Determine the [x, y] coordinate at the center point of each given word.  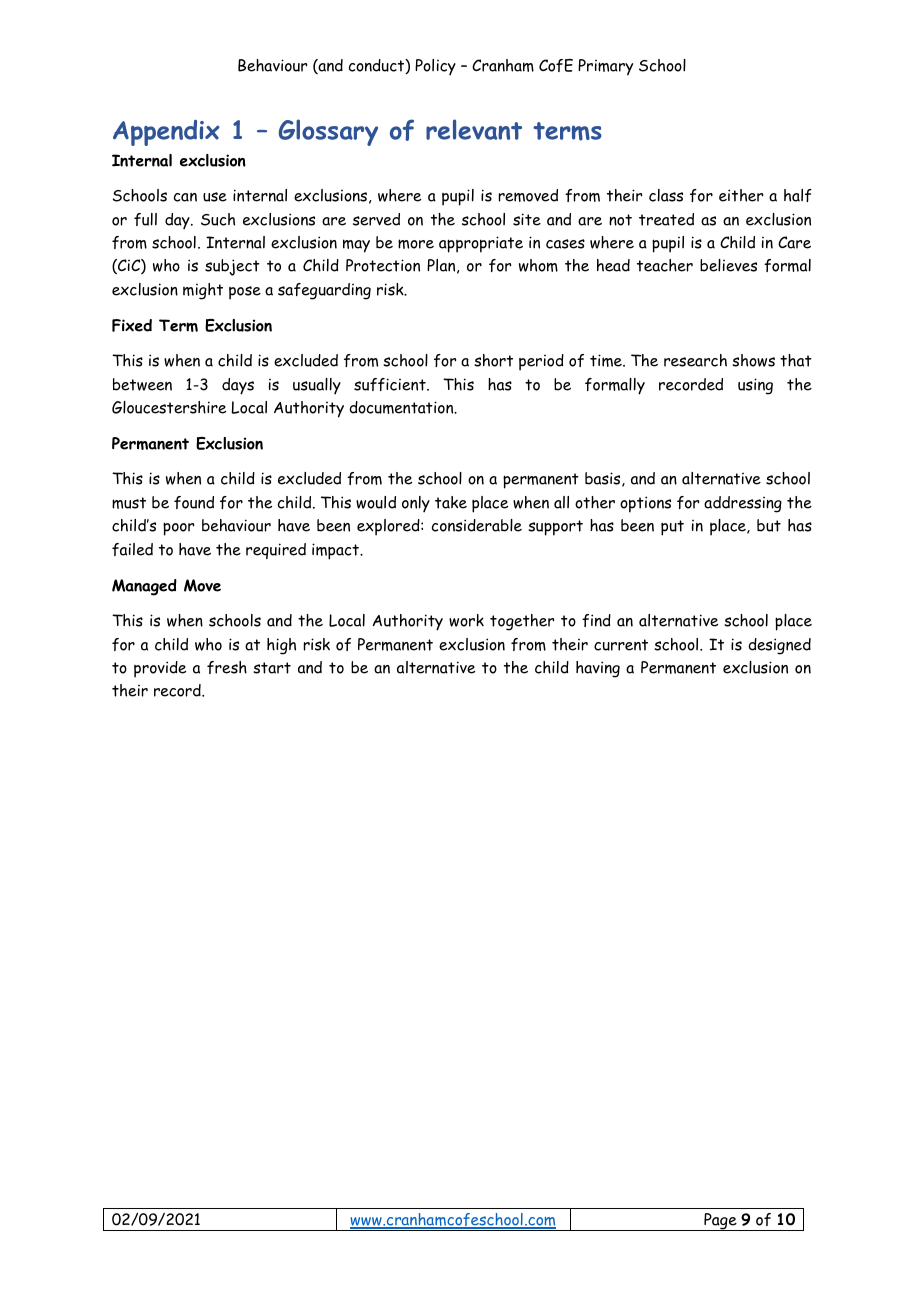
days [238, 386]
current [621, 645]
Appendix [166, 133]
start [272, 668]
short [493, 360]
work [466, 620]
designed [779, 646]
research [695, 360]
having [598, 669]
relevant [474, 129]
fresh [227, 667]
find [596, 620]
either [741, 195]
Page [720, 1222]
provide [160, 669]
